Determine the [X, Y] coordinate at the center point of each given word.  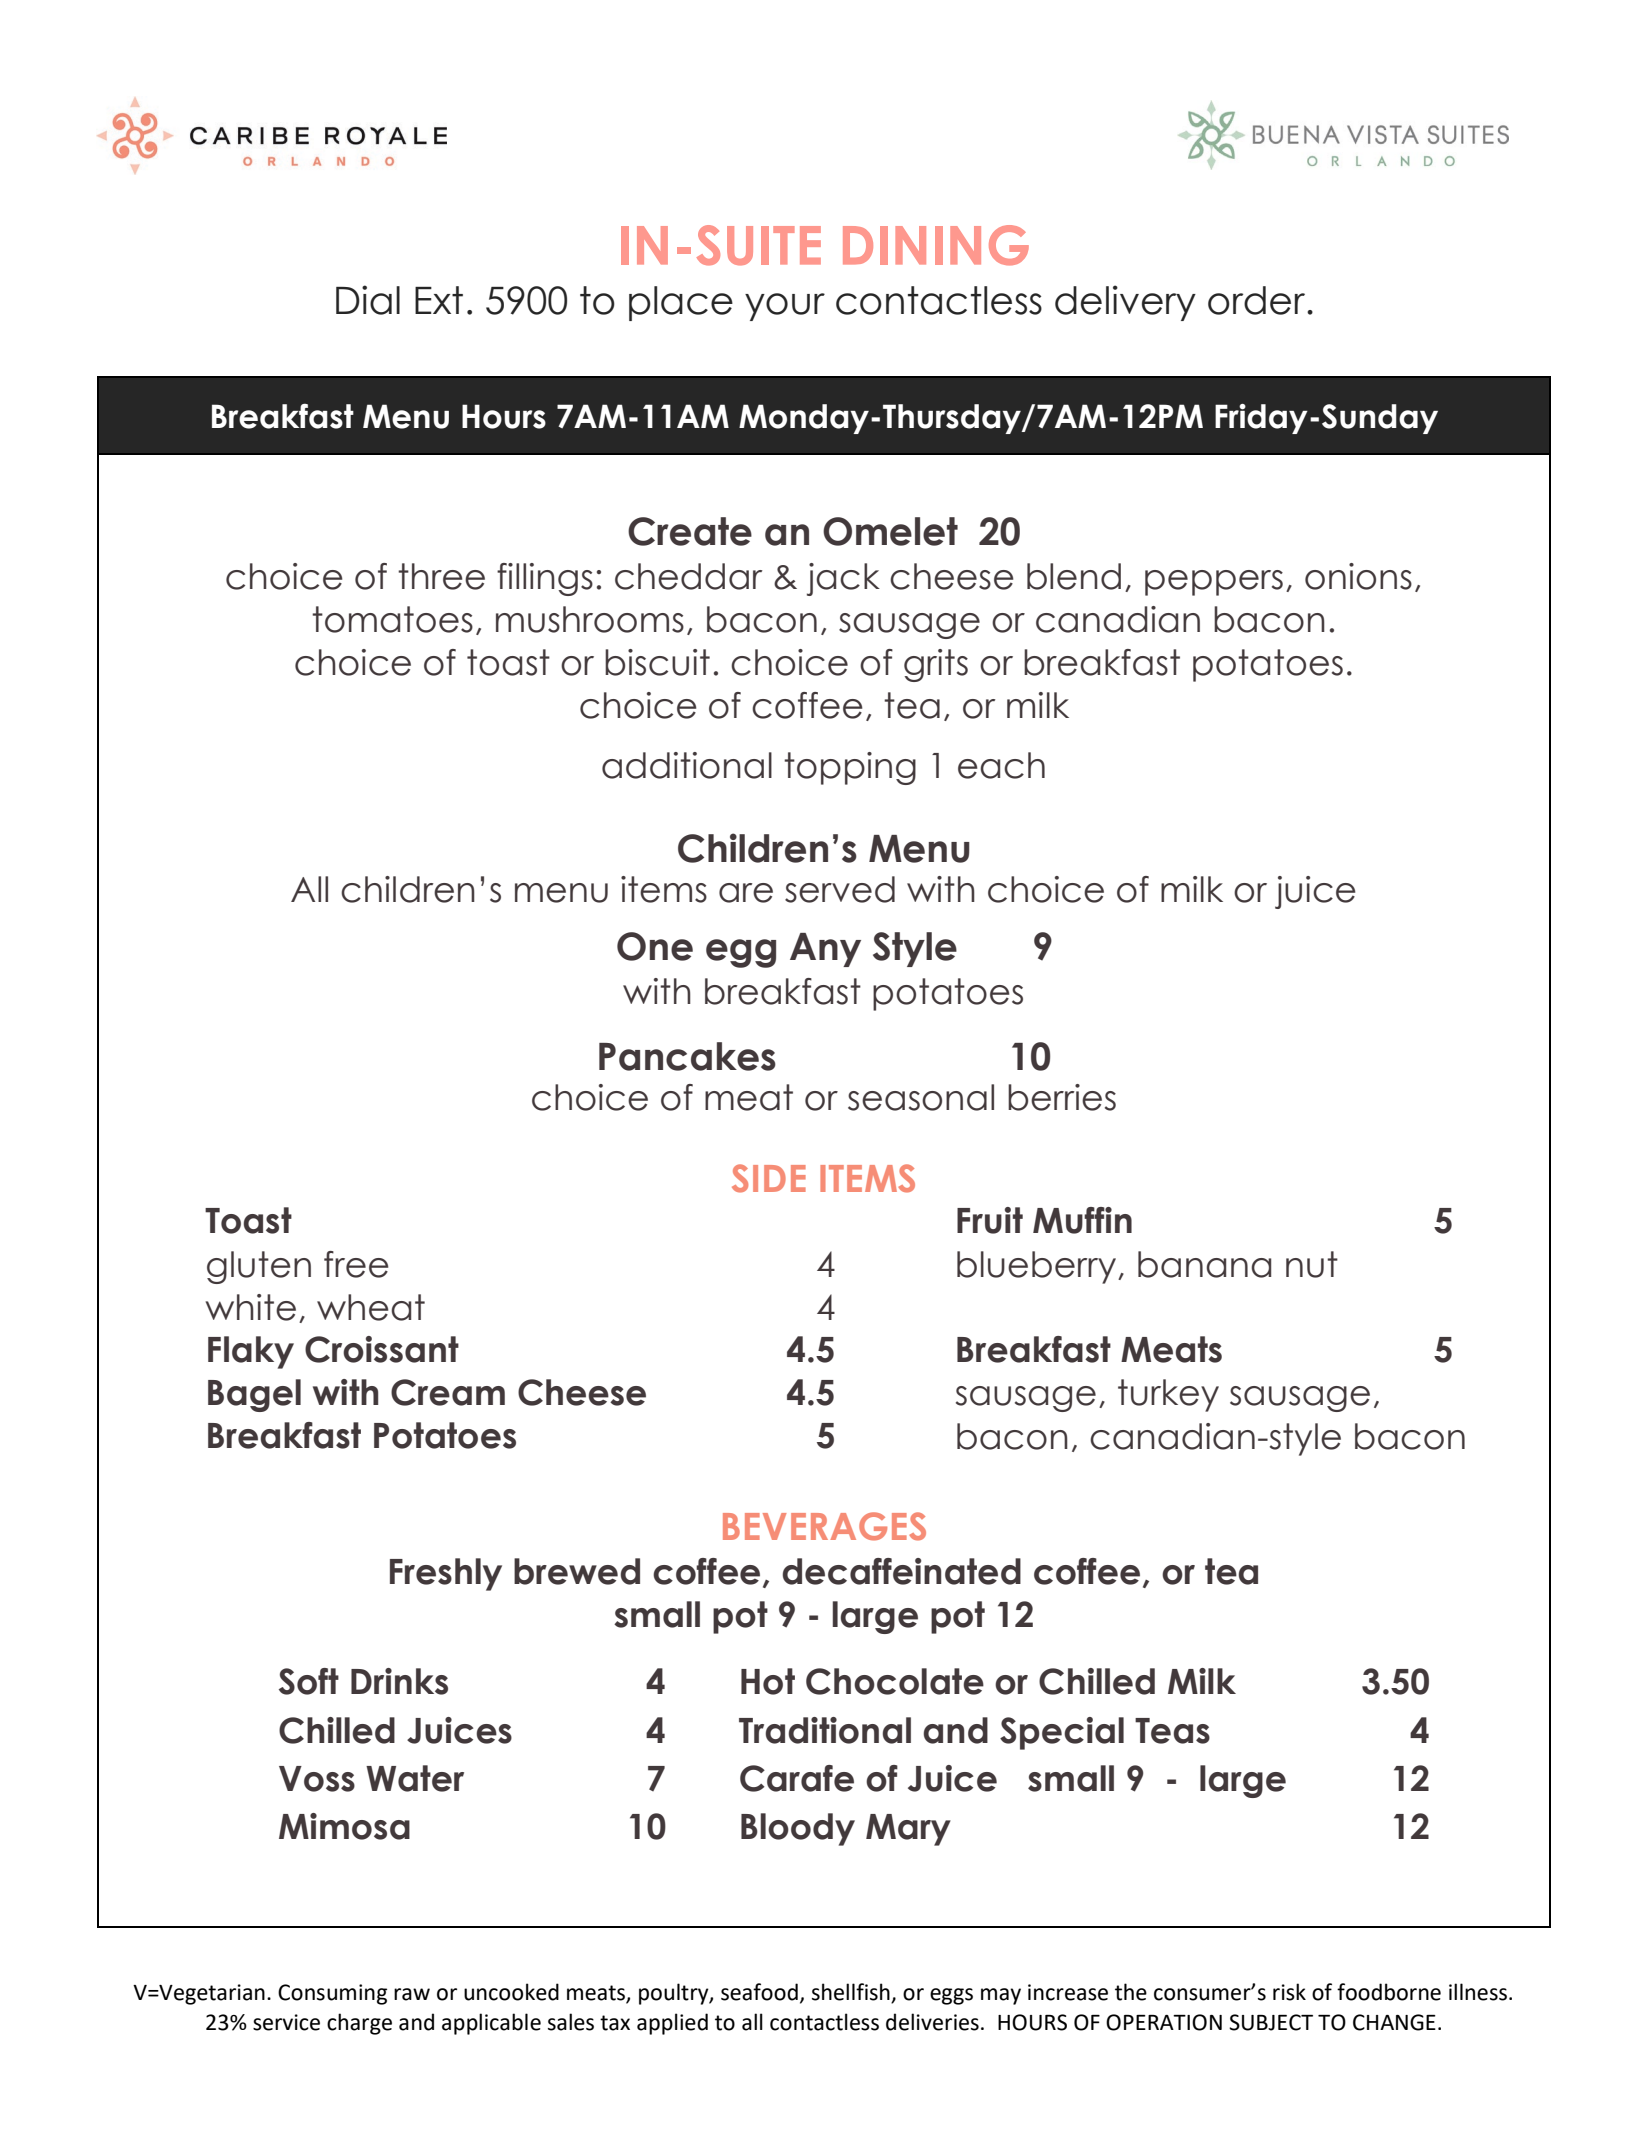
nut [1312, 1264]
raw [412, 1994]
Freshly [446, 1574]
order [1258, 300]
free [356, 1264]
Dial [368, 300]
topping [850, 768]
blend [1074, 576]
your [785, 307]
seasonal [921, 1097]
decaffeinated [901, 1571]
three [441, 576]
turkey [1168, 1395]
